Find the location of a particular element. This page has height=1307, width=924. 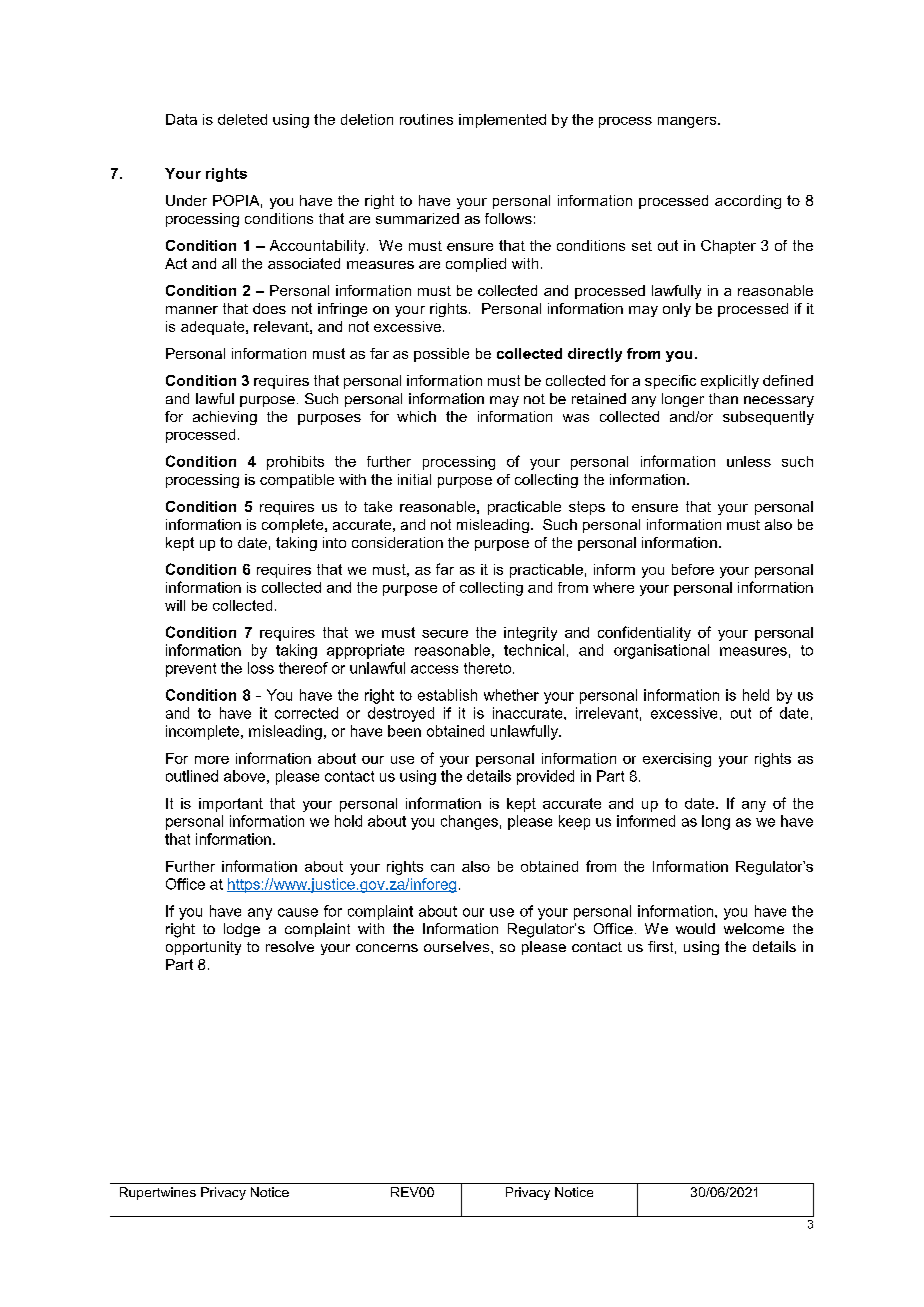

ourselves is located at coordinates (458, 946).
